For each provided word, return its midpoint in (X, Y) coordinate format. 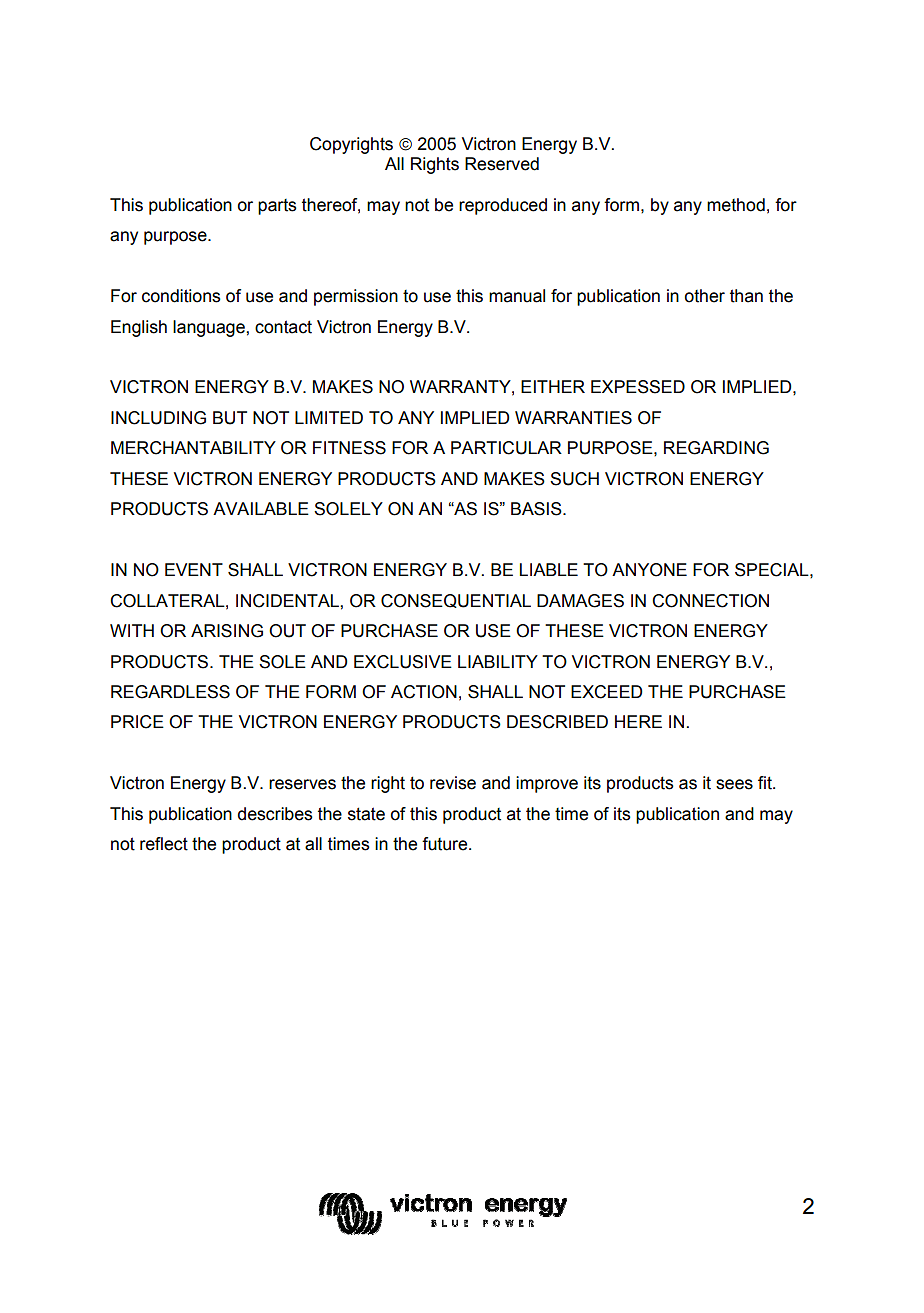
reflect (164, 844)
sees (734, 784)
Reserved (502, 164)
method (736, 205)
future (446, 844)
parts (277, 207)
